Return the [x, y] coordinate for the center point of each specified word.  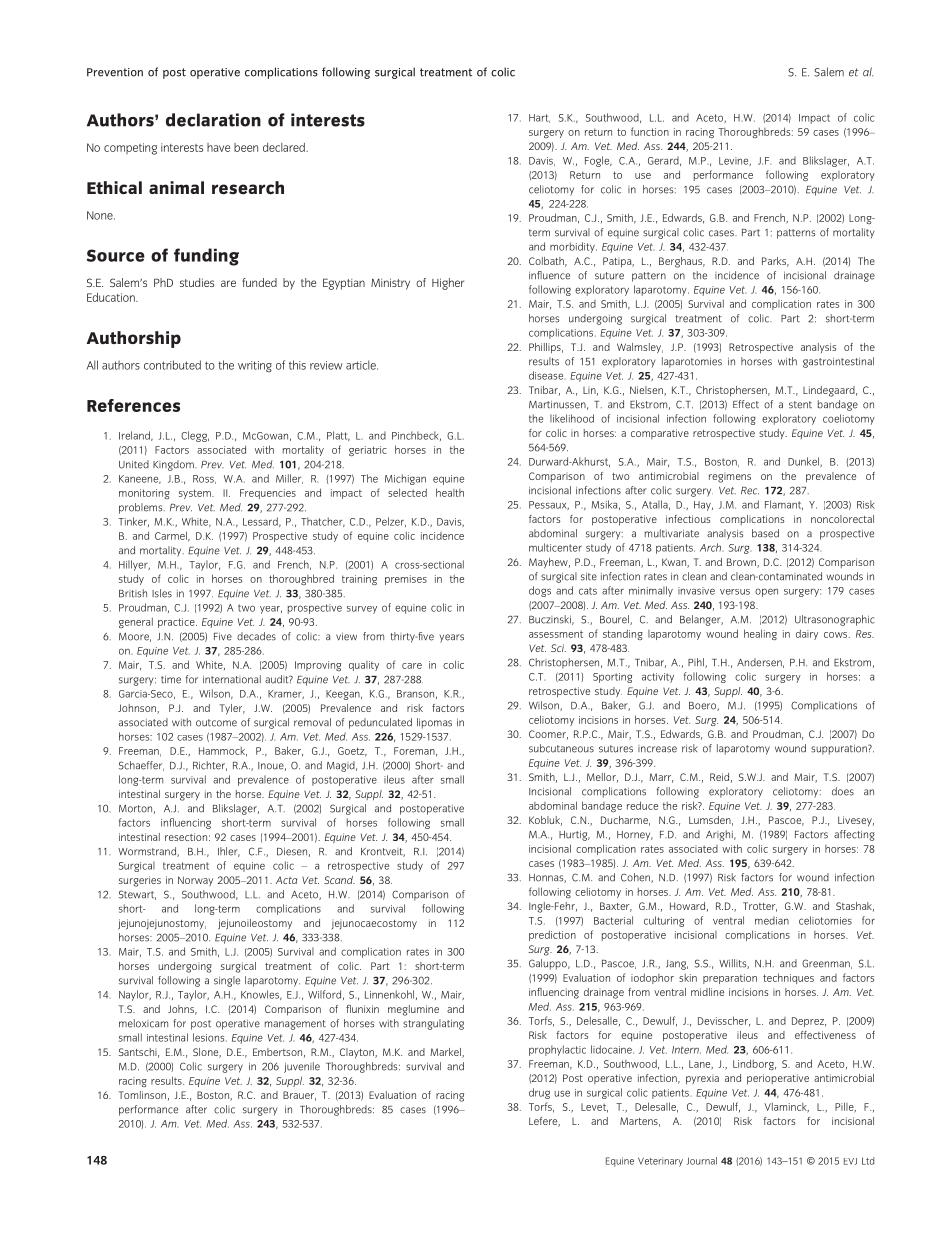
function [650, 131]
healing [760, 634]
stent [800, 405]
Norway [195, 881]
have [218, 147]
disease [547, 375]
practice [177, 623]
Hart [539, 118]
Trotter [760, 907]
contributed [172, 365]
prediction [552, 935]
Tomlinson [142, 1095]
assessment [556, 634]
